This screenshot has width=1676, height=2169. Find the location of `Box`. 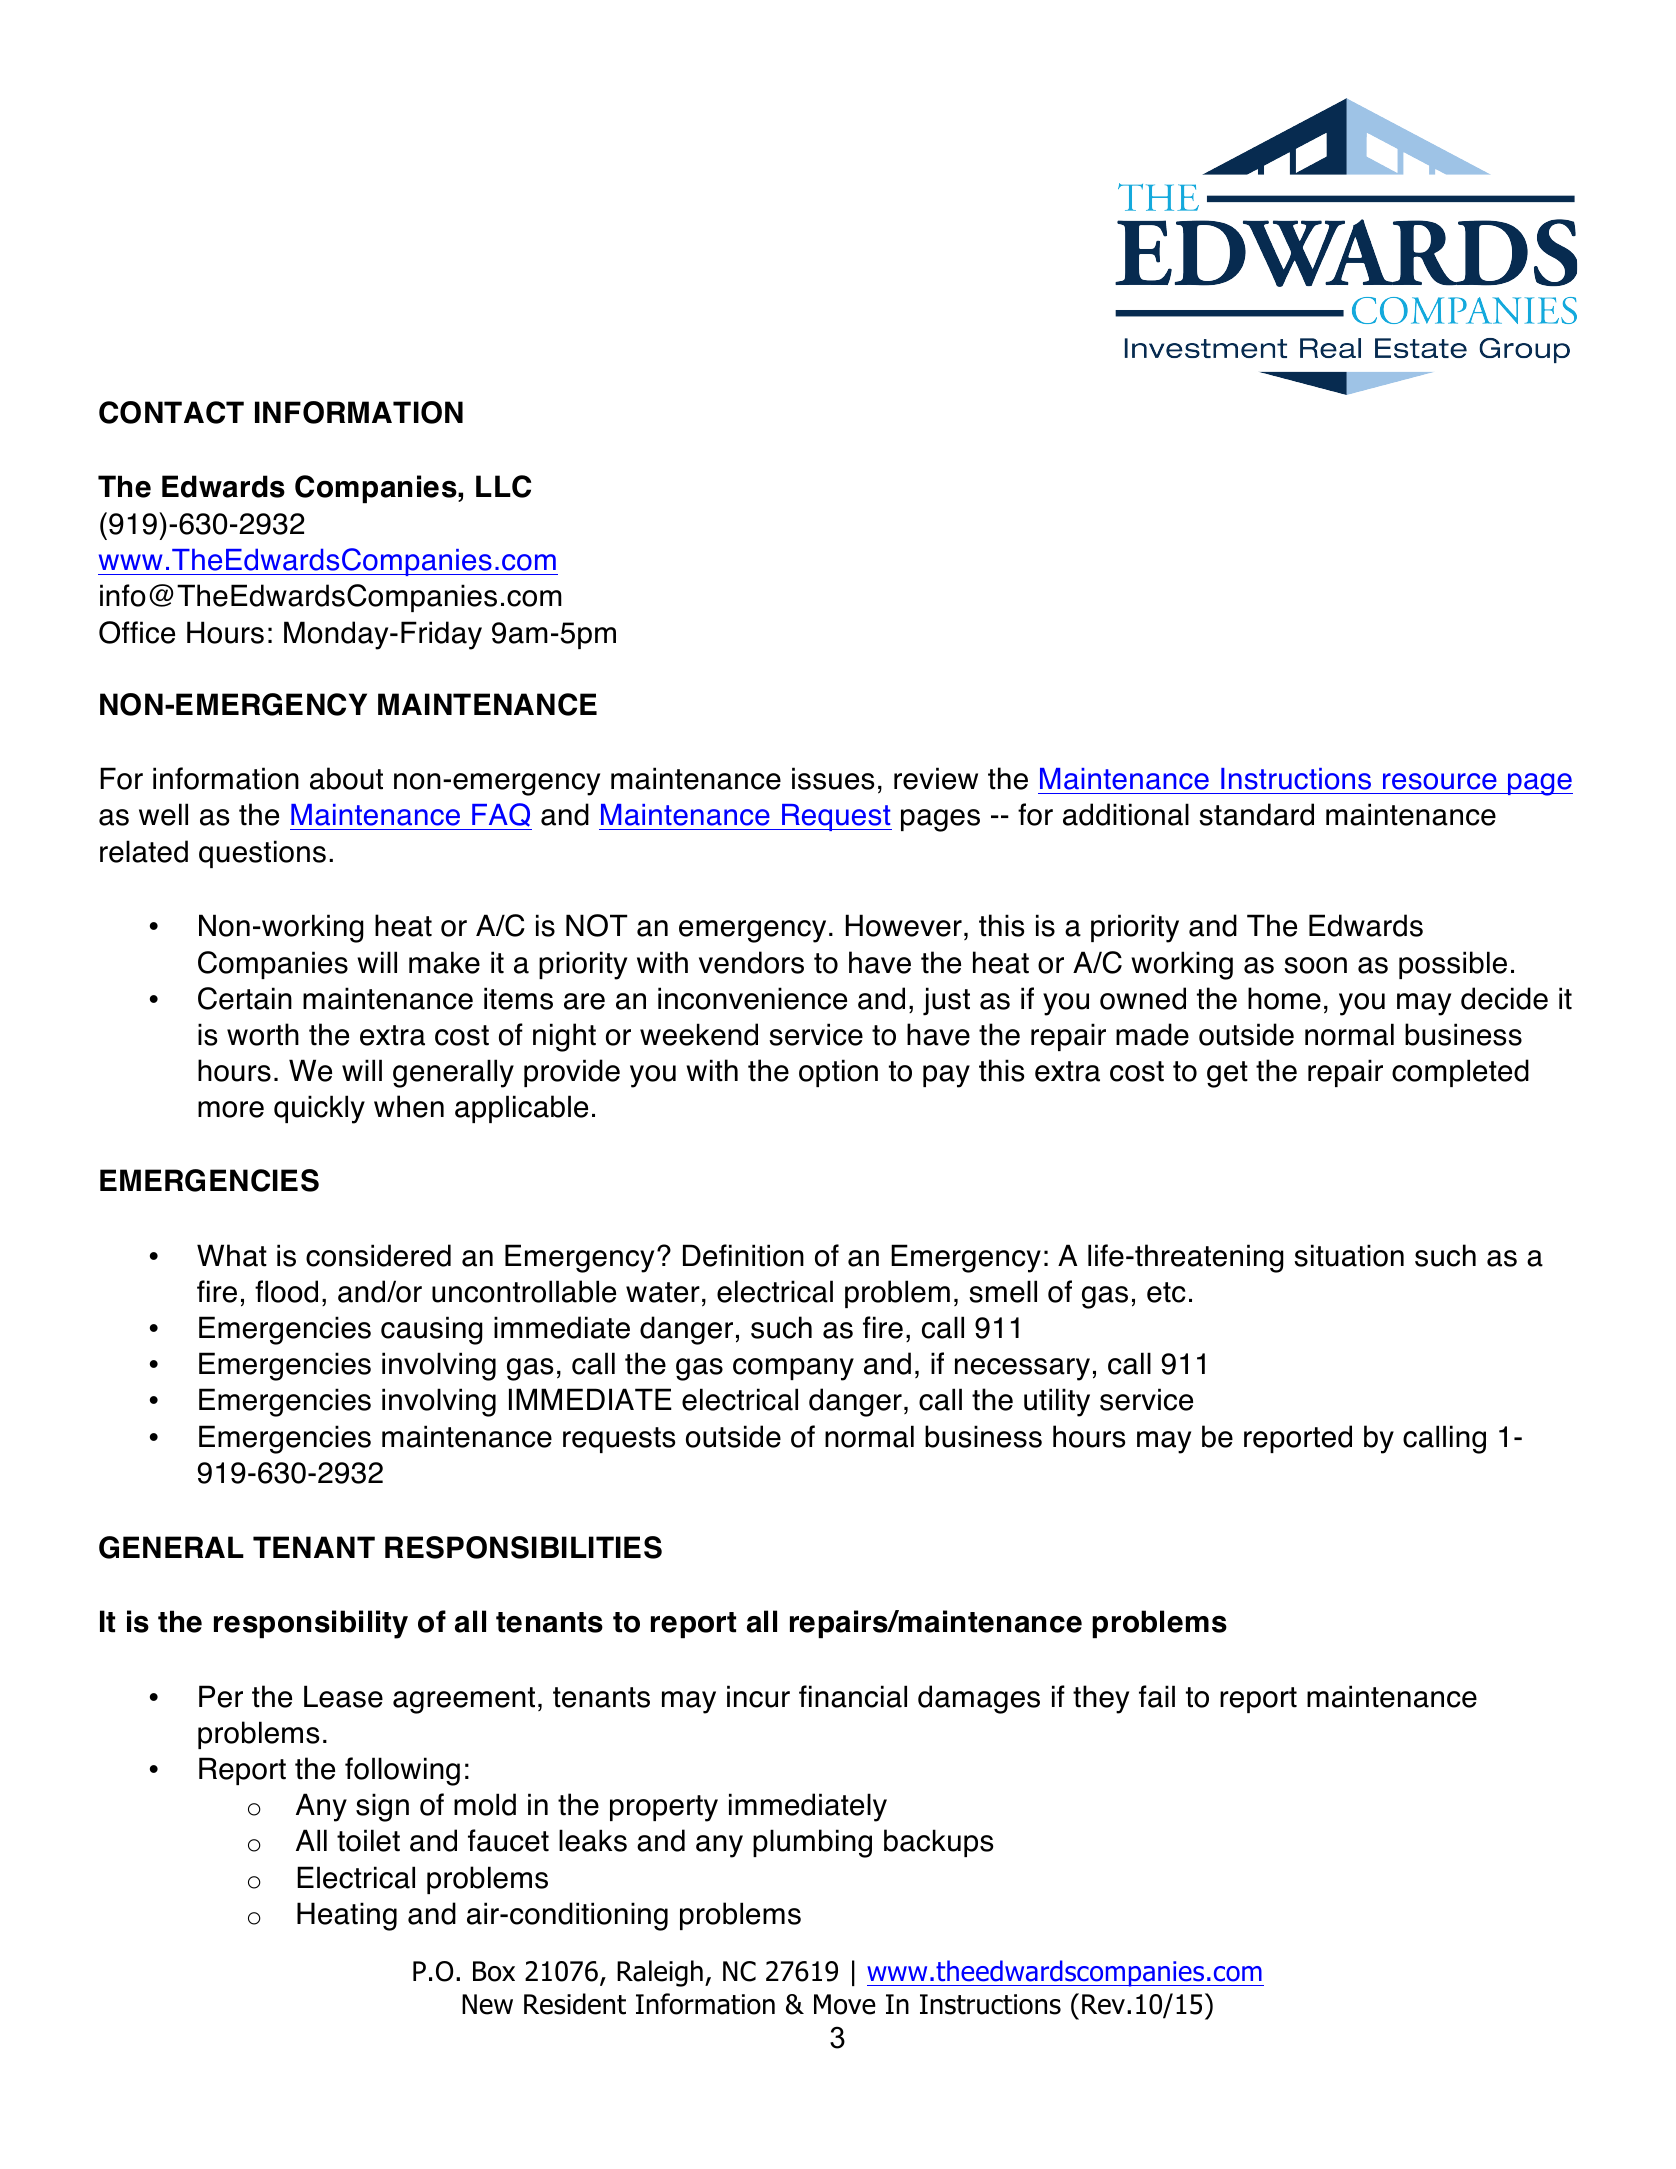

Box is located at coordinates (494, 1971).
